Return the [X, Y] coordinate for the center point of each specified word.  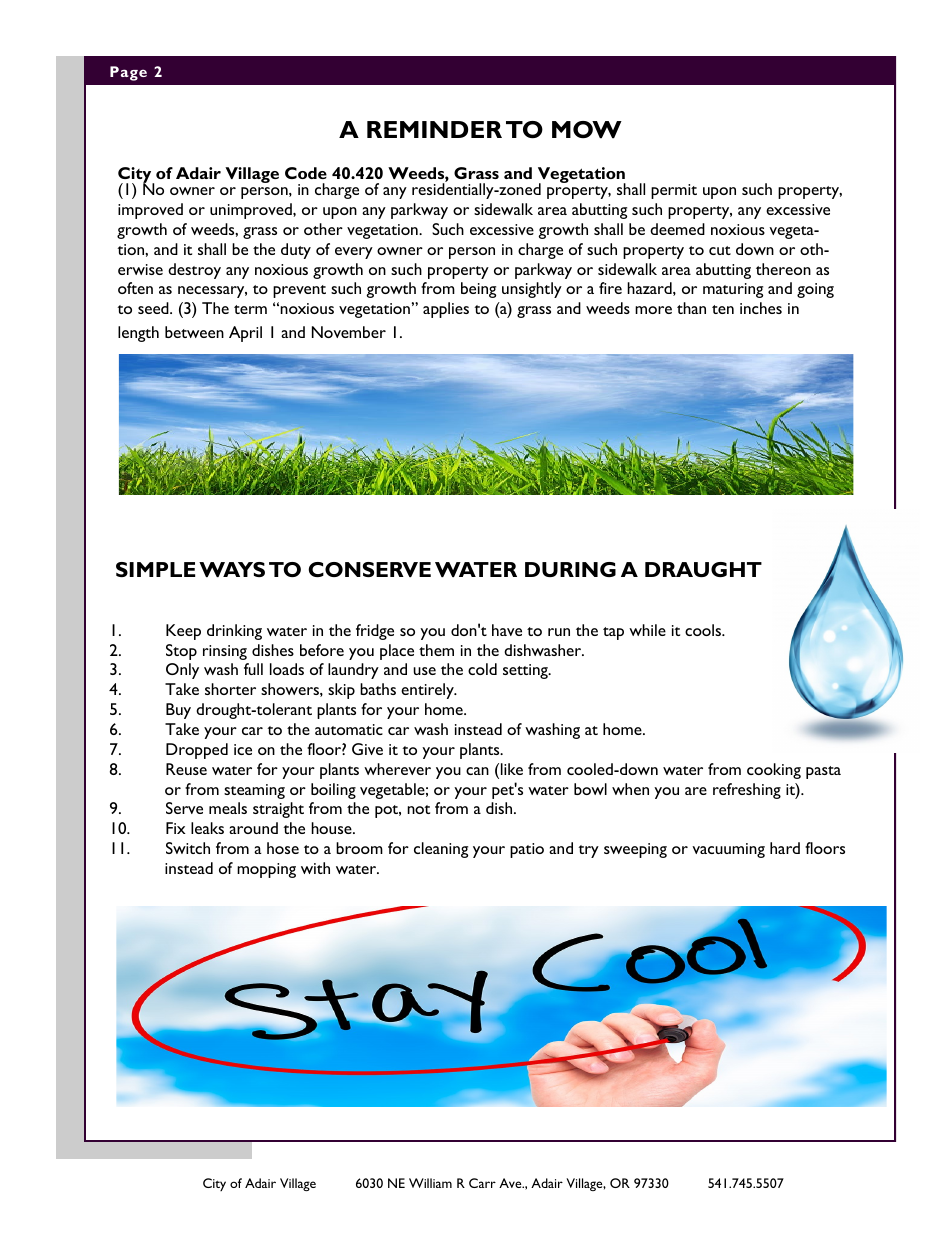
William [430, 1183]
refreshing [747, 791]
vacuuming [728, 850]
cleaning [441, 850]
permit [674, 191]
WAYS [232, 569]
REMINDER [434, 129]
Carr [482, 1183]
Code [306, 173]
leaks [207, 828]
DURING [570, 569]
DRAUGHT [703, 569]
